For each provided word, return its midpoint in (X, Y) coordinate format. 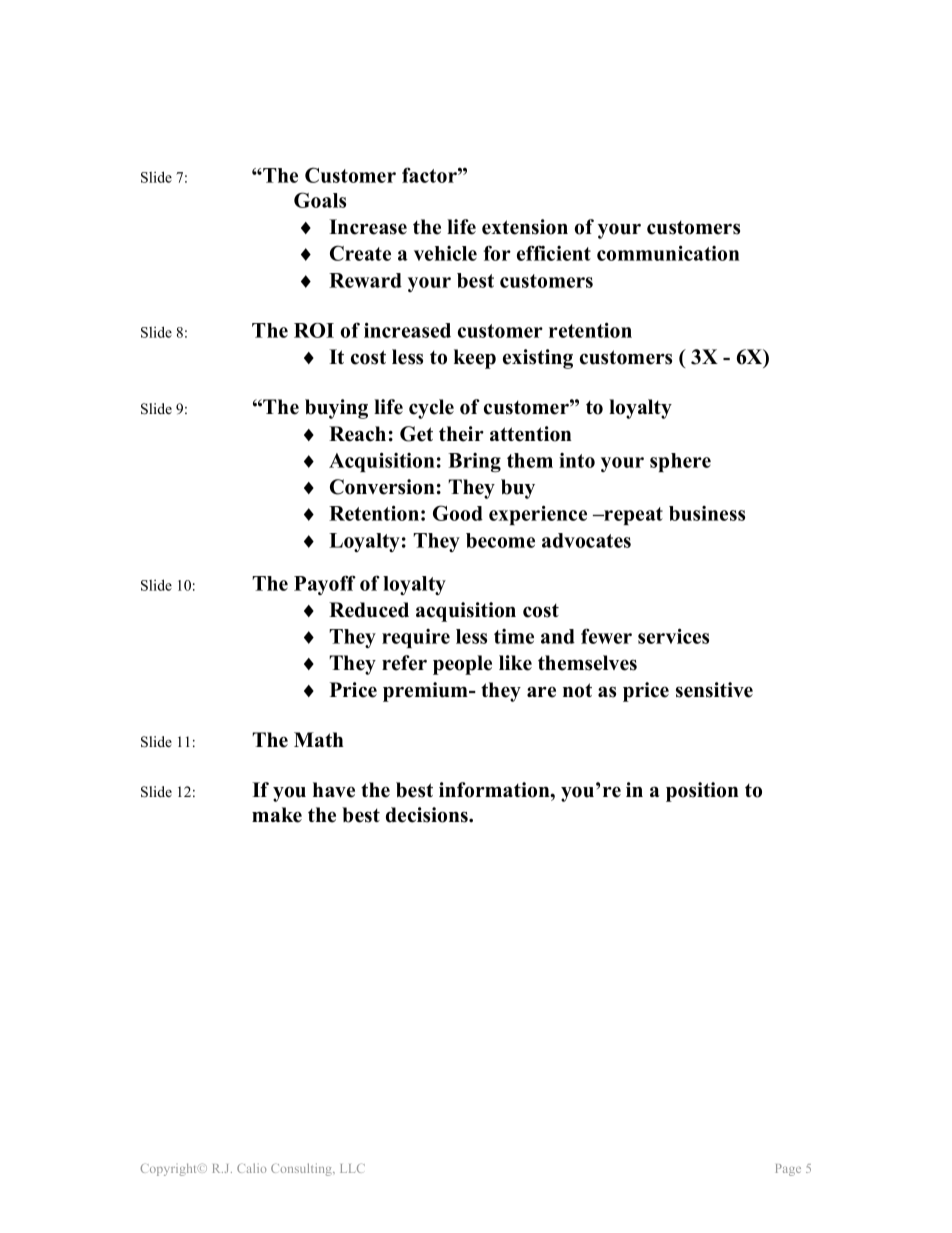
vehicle (445, 253)
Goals (320, 200)
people (462, 665)
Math (319, 739)
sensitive (714, 690)
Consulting (302, 1169)
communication (668, 253)
